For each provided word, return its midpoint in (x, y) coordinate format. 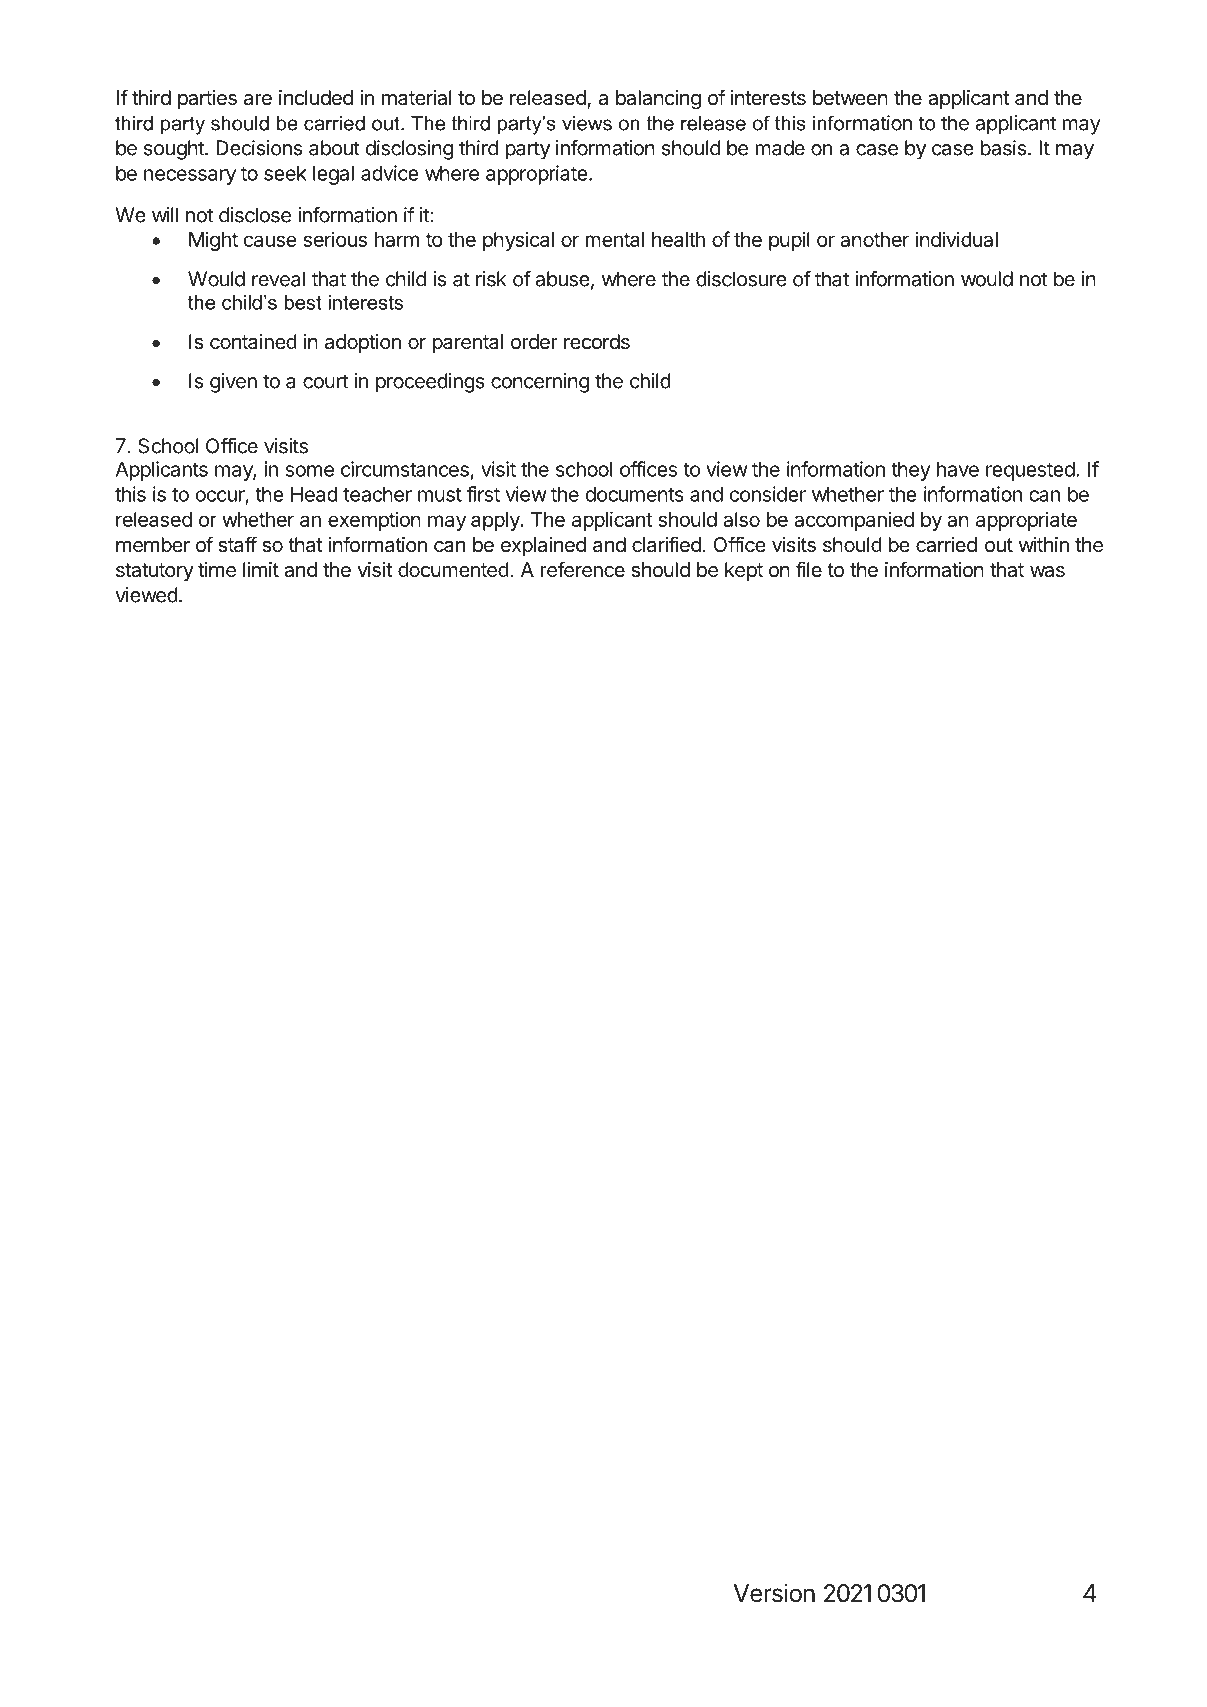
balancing (658, 100)
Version (774, 1593)
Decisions (259, 148)
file (809, 569)
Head (314, 494)
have (958, 469)
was (1047, 572)
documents (635, 494)
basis (1003, 148)
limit (261, 569)
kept (744, 571)
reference (583, 569)
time (217, 570)
